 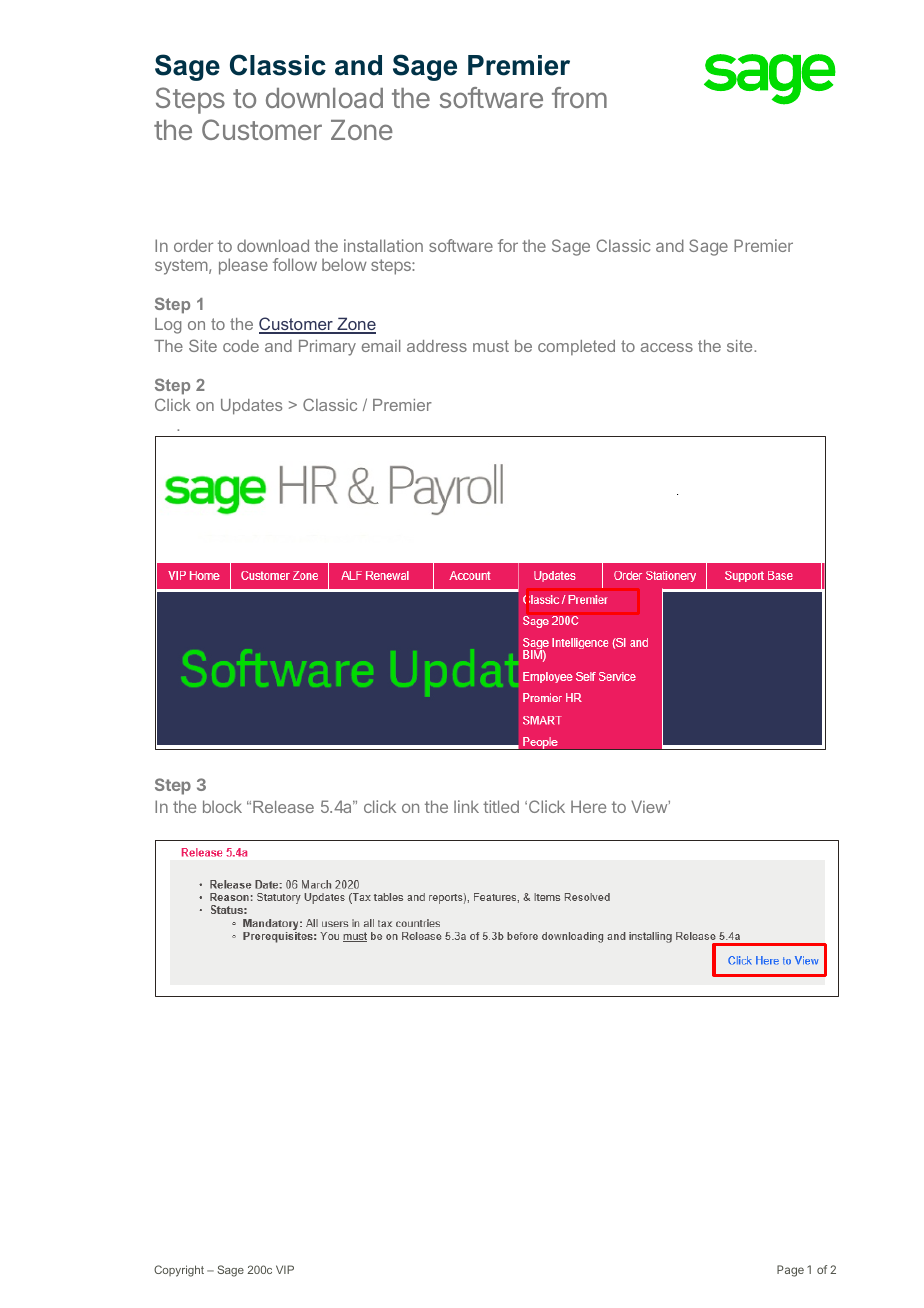 I want to click on Copyright, so click(x=179, y=1271).
